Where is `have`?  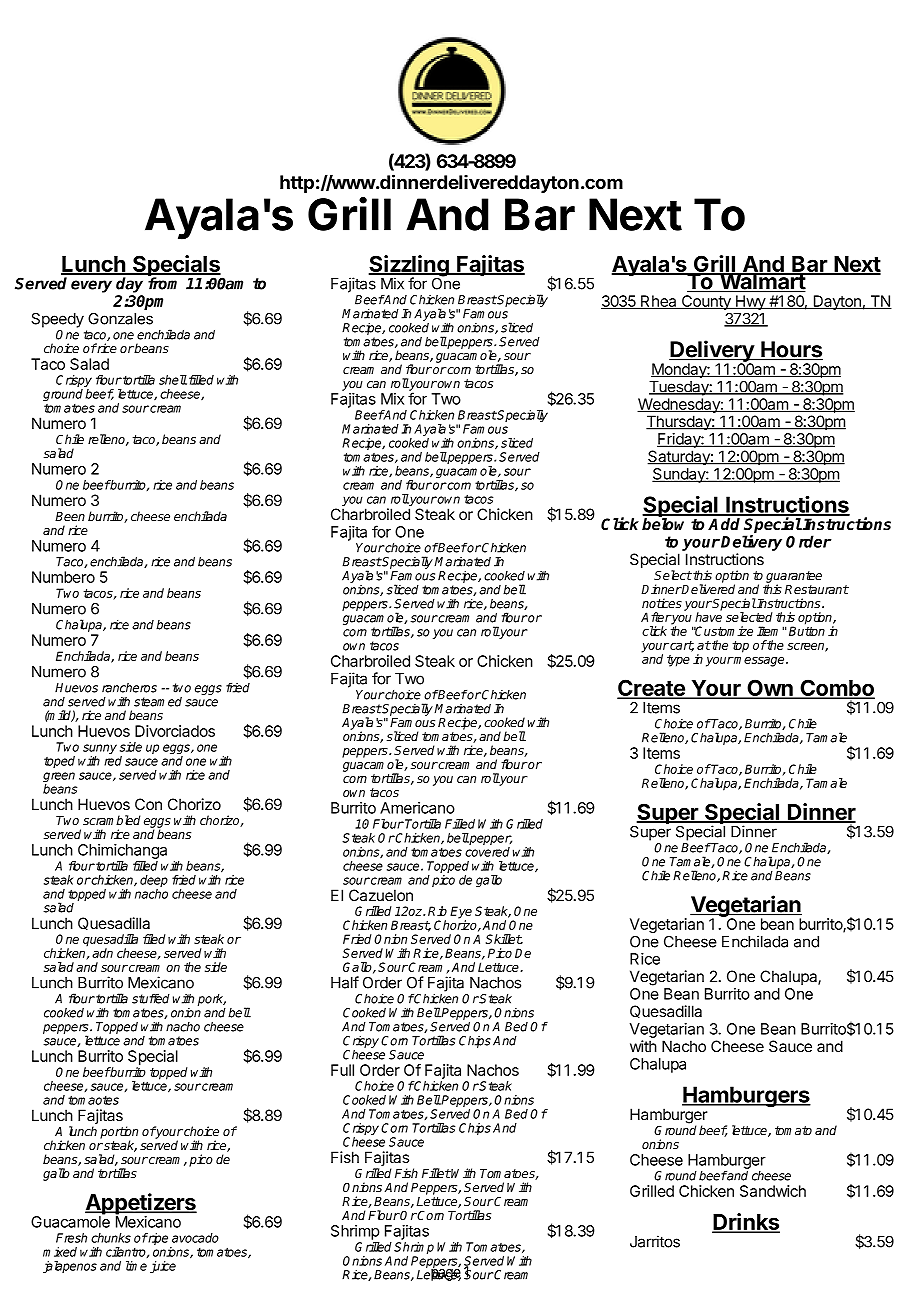 have is located at coordinates (708, 617).
